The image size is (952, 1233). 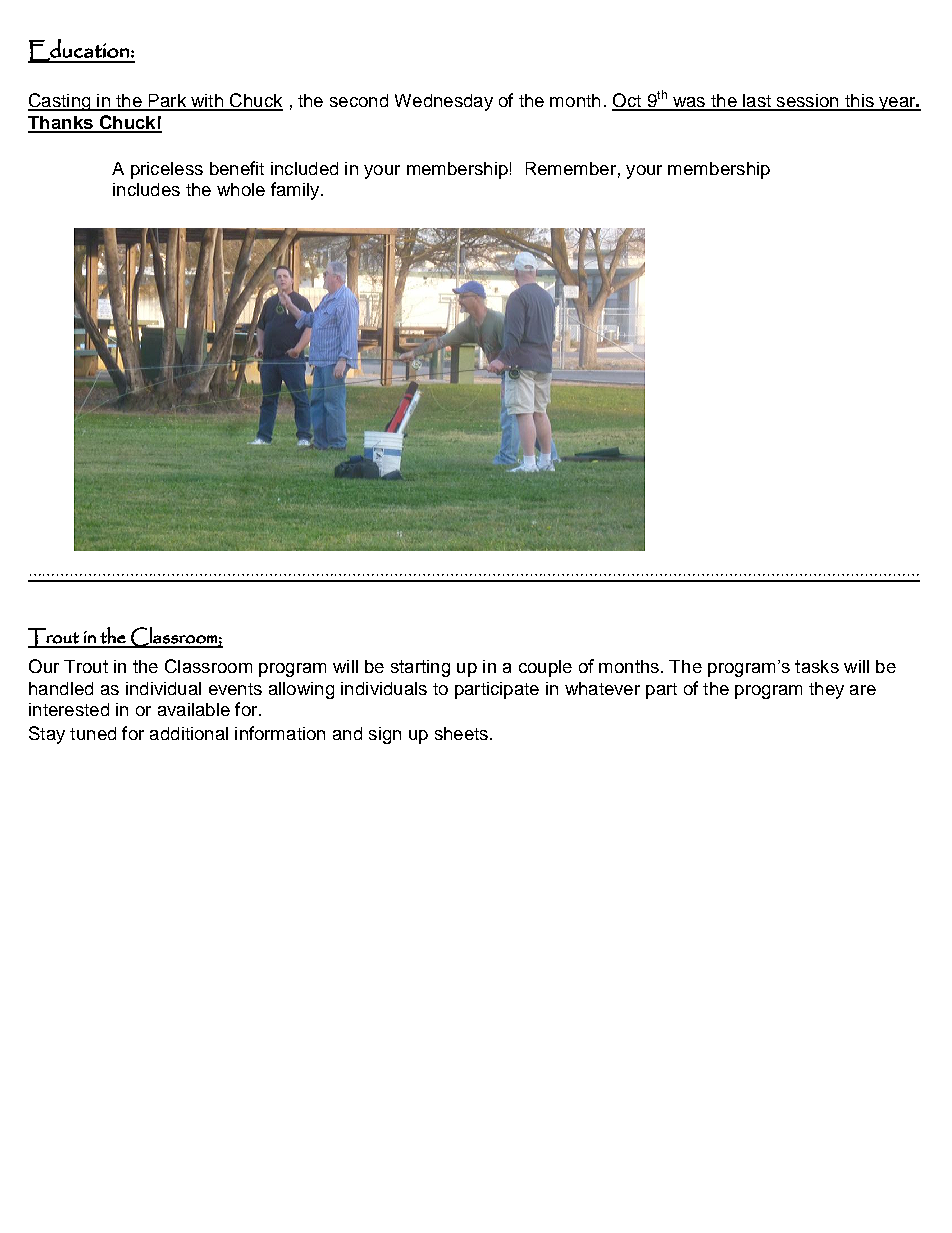 I want to click on includes, so click(x=146, y=189).
